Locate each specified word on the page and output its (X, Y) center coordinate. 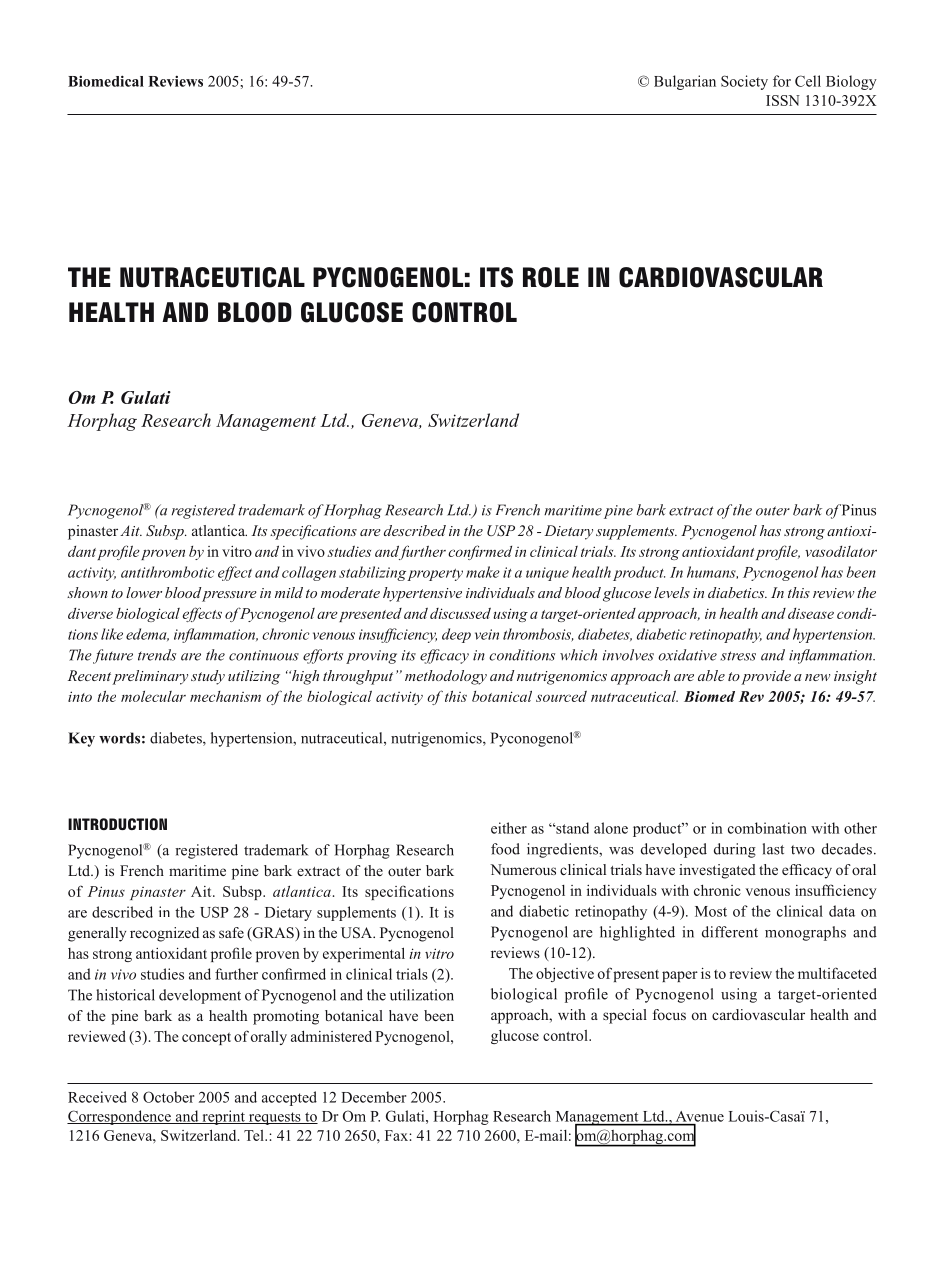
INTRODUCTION (117, 824)
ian (707, 81)
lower (144, 592)
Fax (397, 1135)
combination (767, 828)
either (509, 828)
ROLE (551, 277)
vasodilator (841, 551)
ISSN (783, 100)
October (168, 1097)
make (483, 572)
